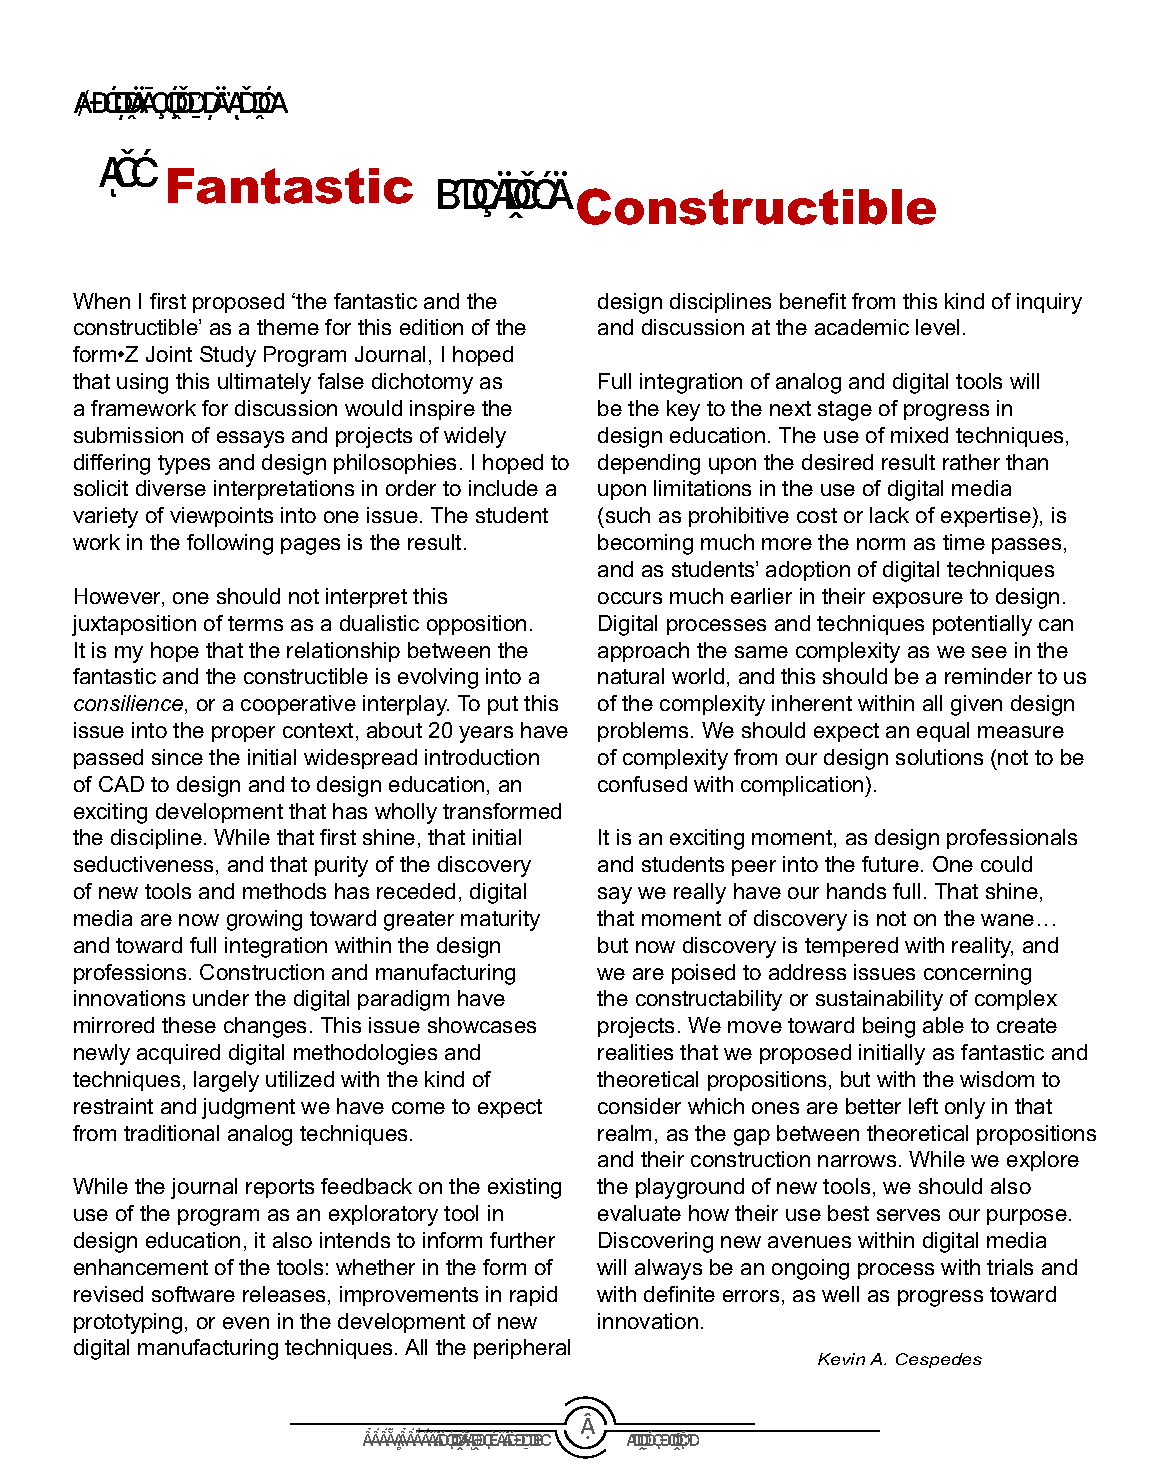 The image size is (1171, 1464). Describe the element at coordinates (288, 327) in the page. I see `theme` at that location.
